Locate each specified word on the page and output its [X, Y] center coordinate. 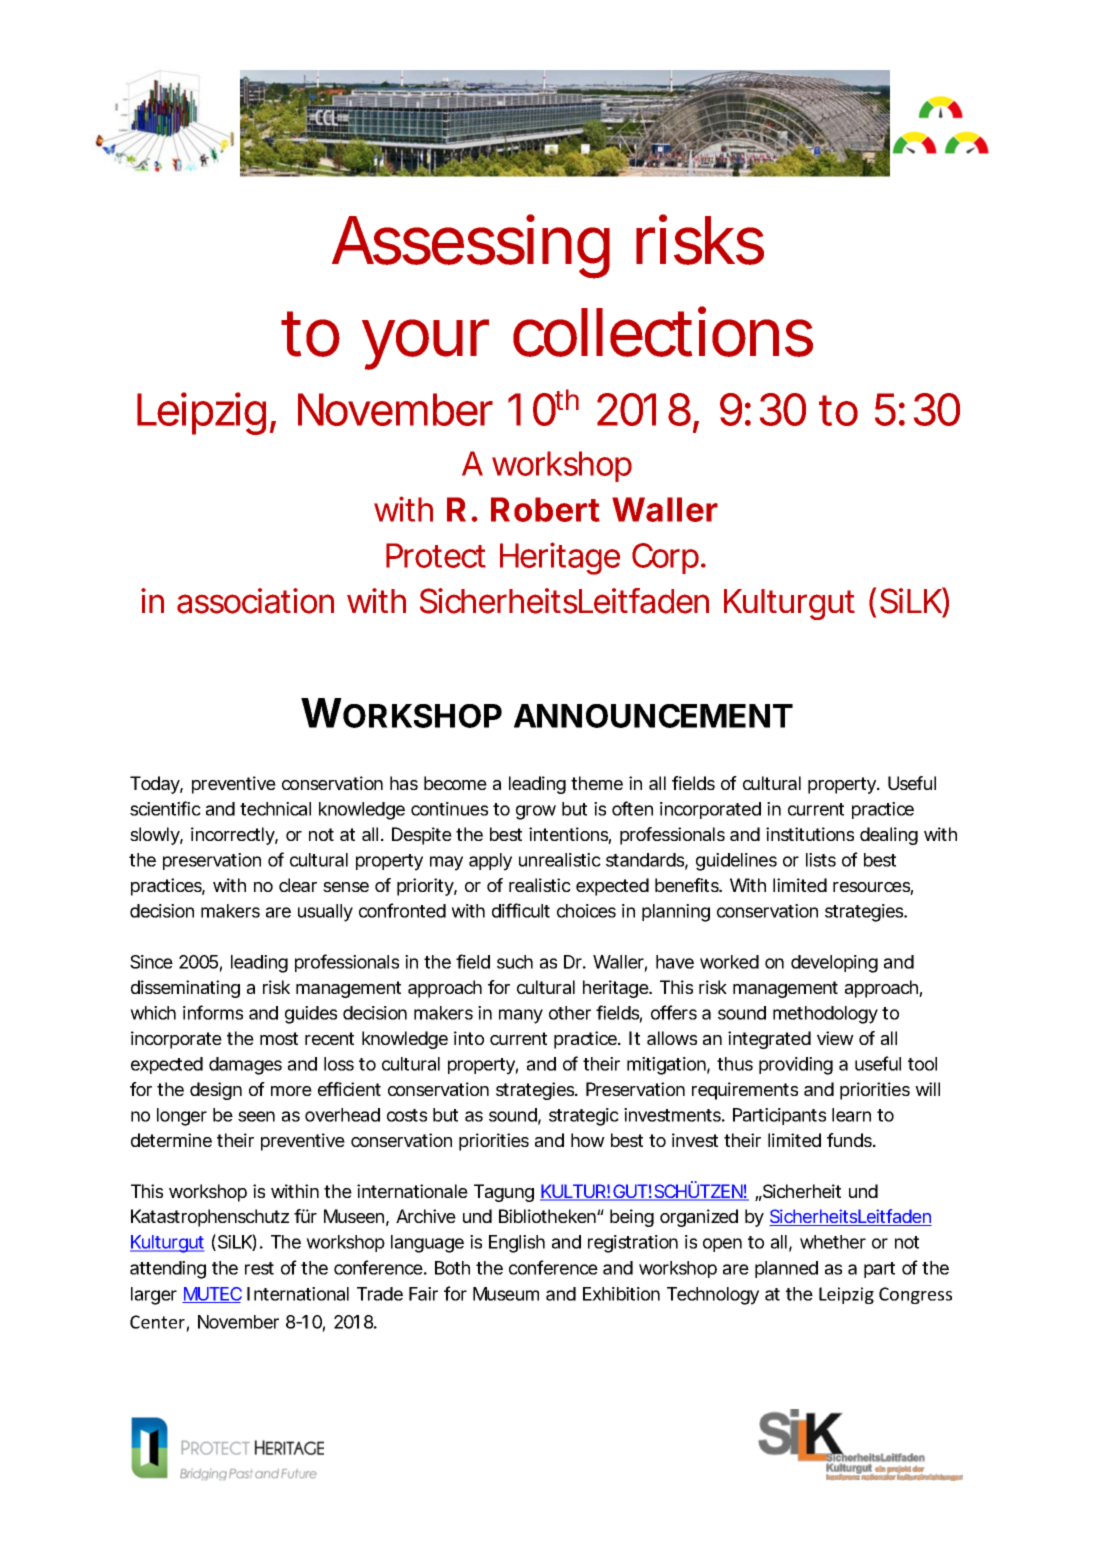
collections [663, 331]
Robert [545, 509]
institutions [810, 834]
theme [597, 783]
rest [259, 1268]
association [255, 601]
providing [796, 1066]
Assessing [471, 246]
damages [245, 1066]
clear [298, 885]
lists [821, 860]
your [425, 344]
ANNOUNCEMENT [652, 716]
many [521, 1016]
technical [275, 809]
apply [490, 862]
